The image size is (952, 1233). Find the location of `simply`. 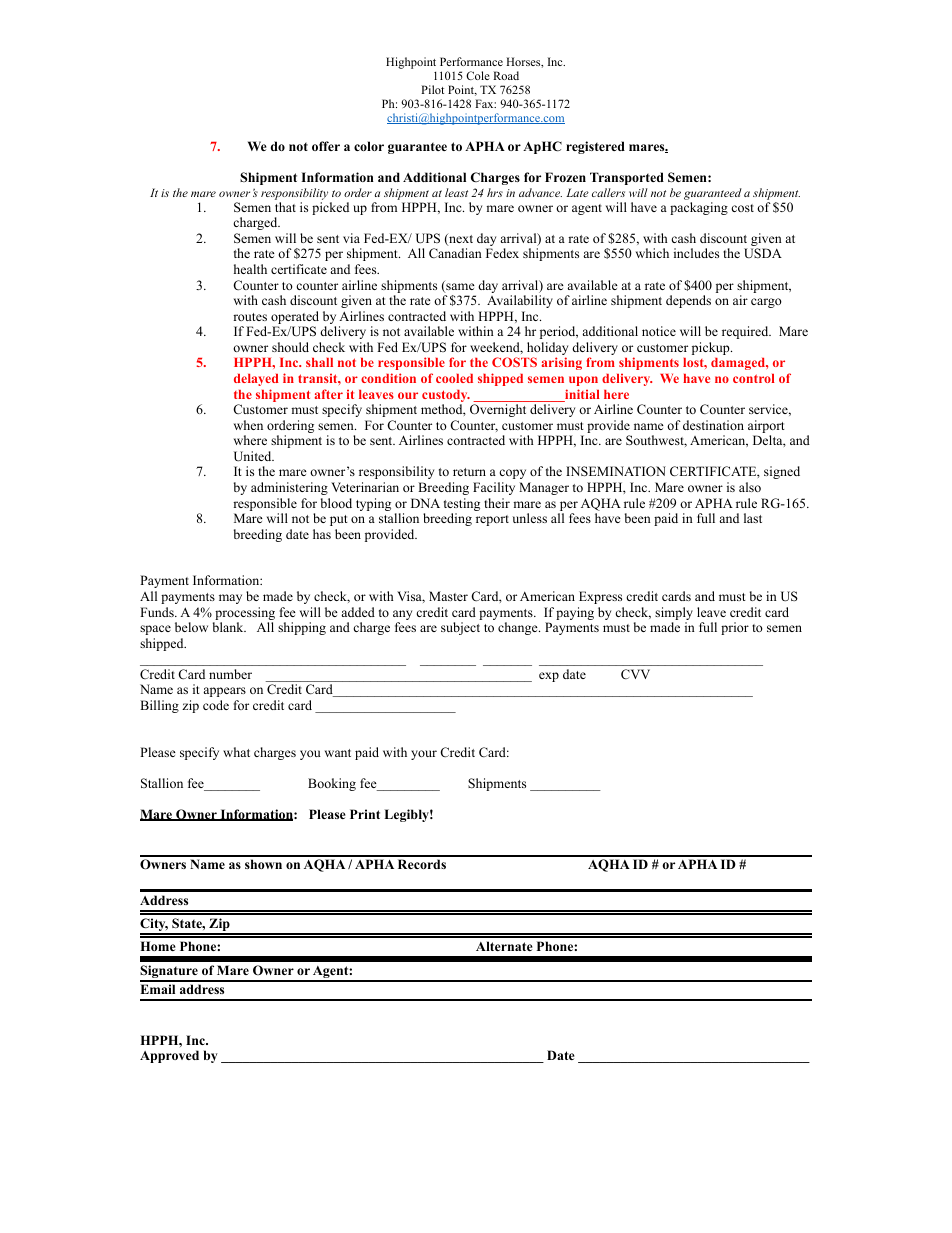

simply is located at coordinates (674, 613).
